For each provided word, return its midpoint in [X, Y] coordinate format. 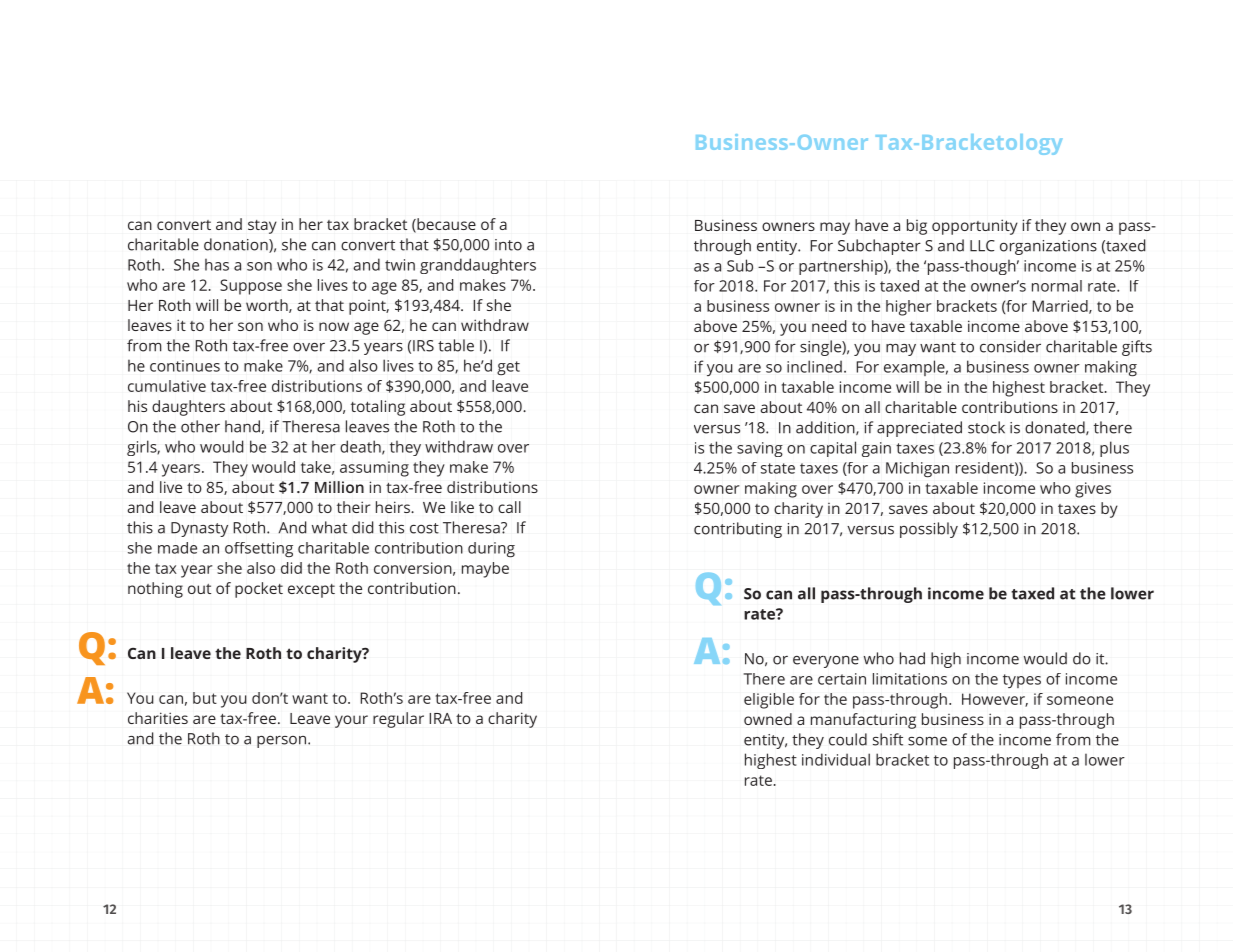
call [509, 507]
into [508, 245]
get [508, 368]
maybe [485, 570]
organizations [1048, 247]
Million [339, 487]
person [283, 742]
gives [1093, 490]
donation [237, 245]
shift [888, 739]
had [912, 658]
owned [768, 719]
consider [1010, 346]
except [311, 591]
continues [185, 366]
